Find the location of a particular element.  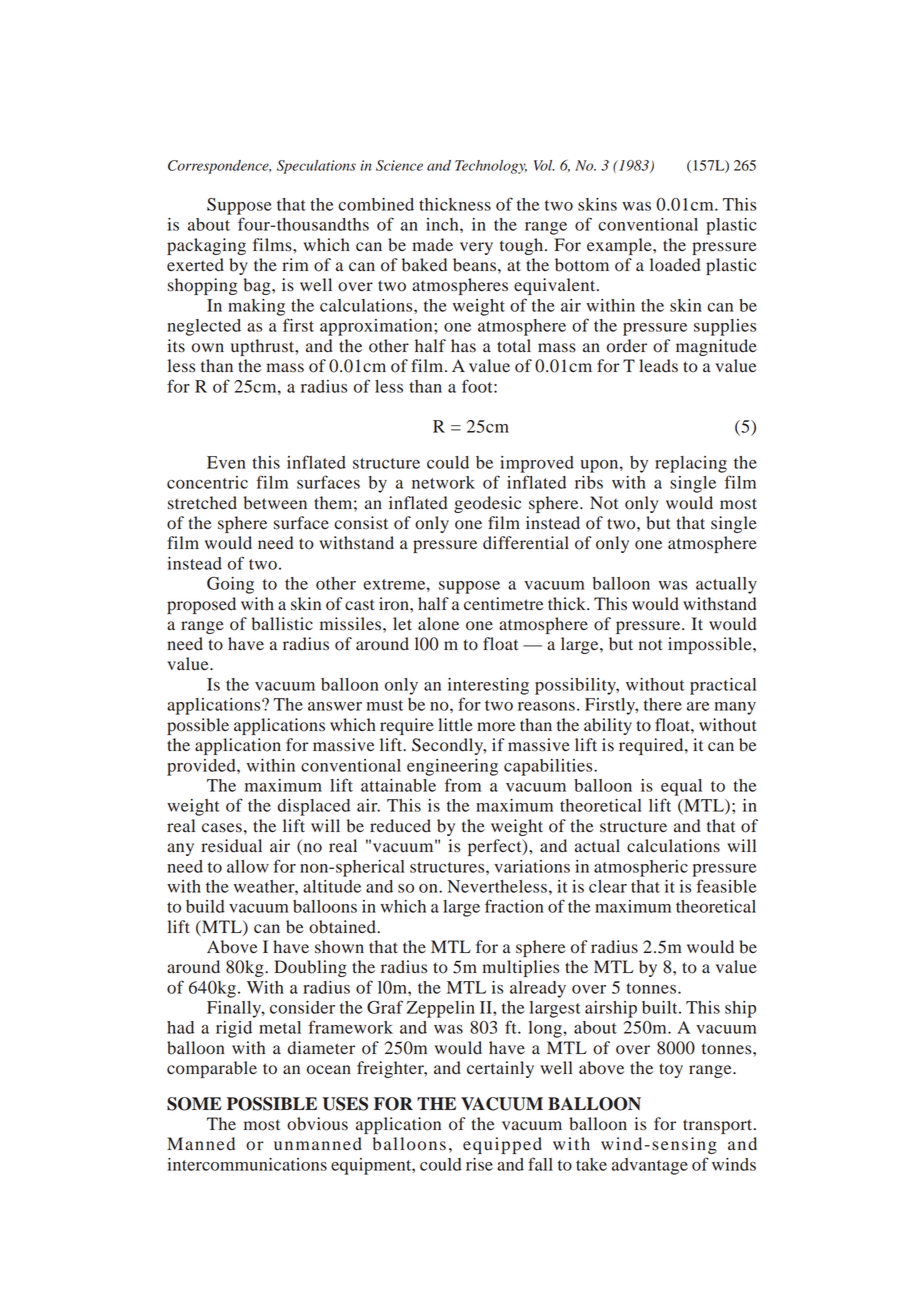

example is located at coordinates (620, 246).
